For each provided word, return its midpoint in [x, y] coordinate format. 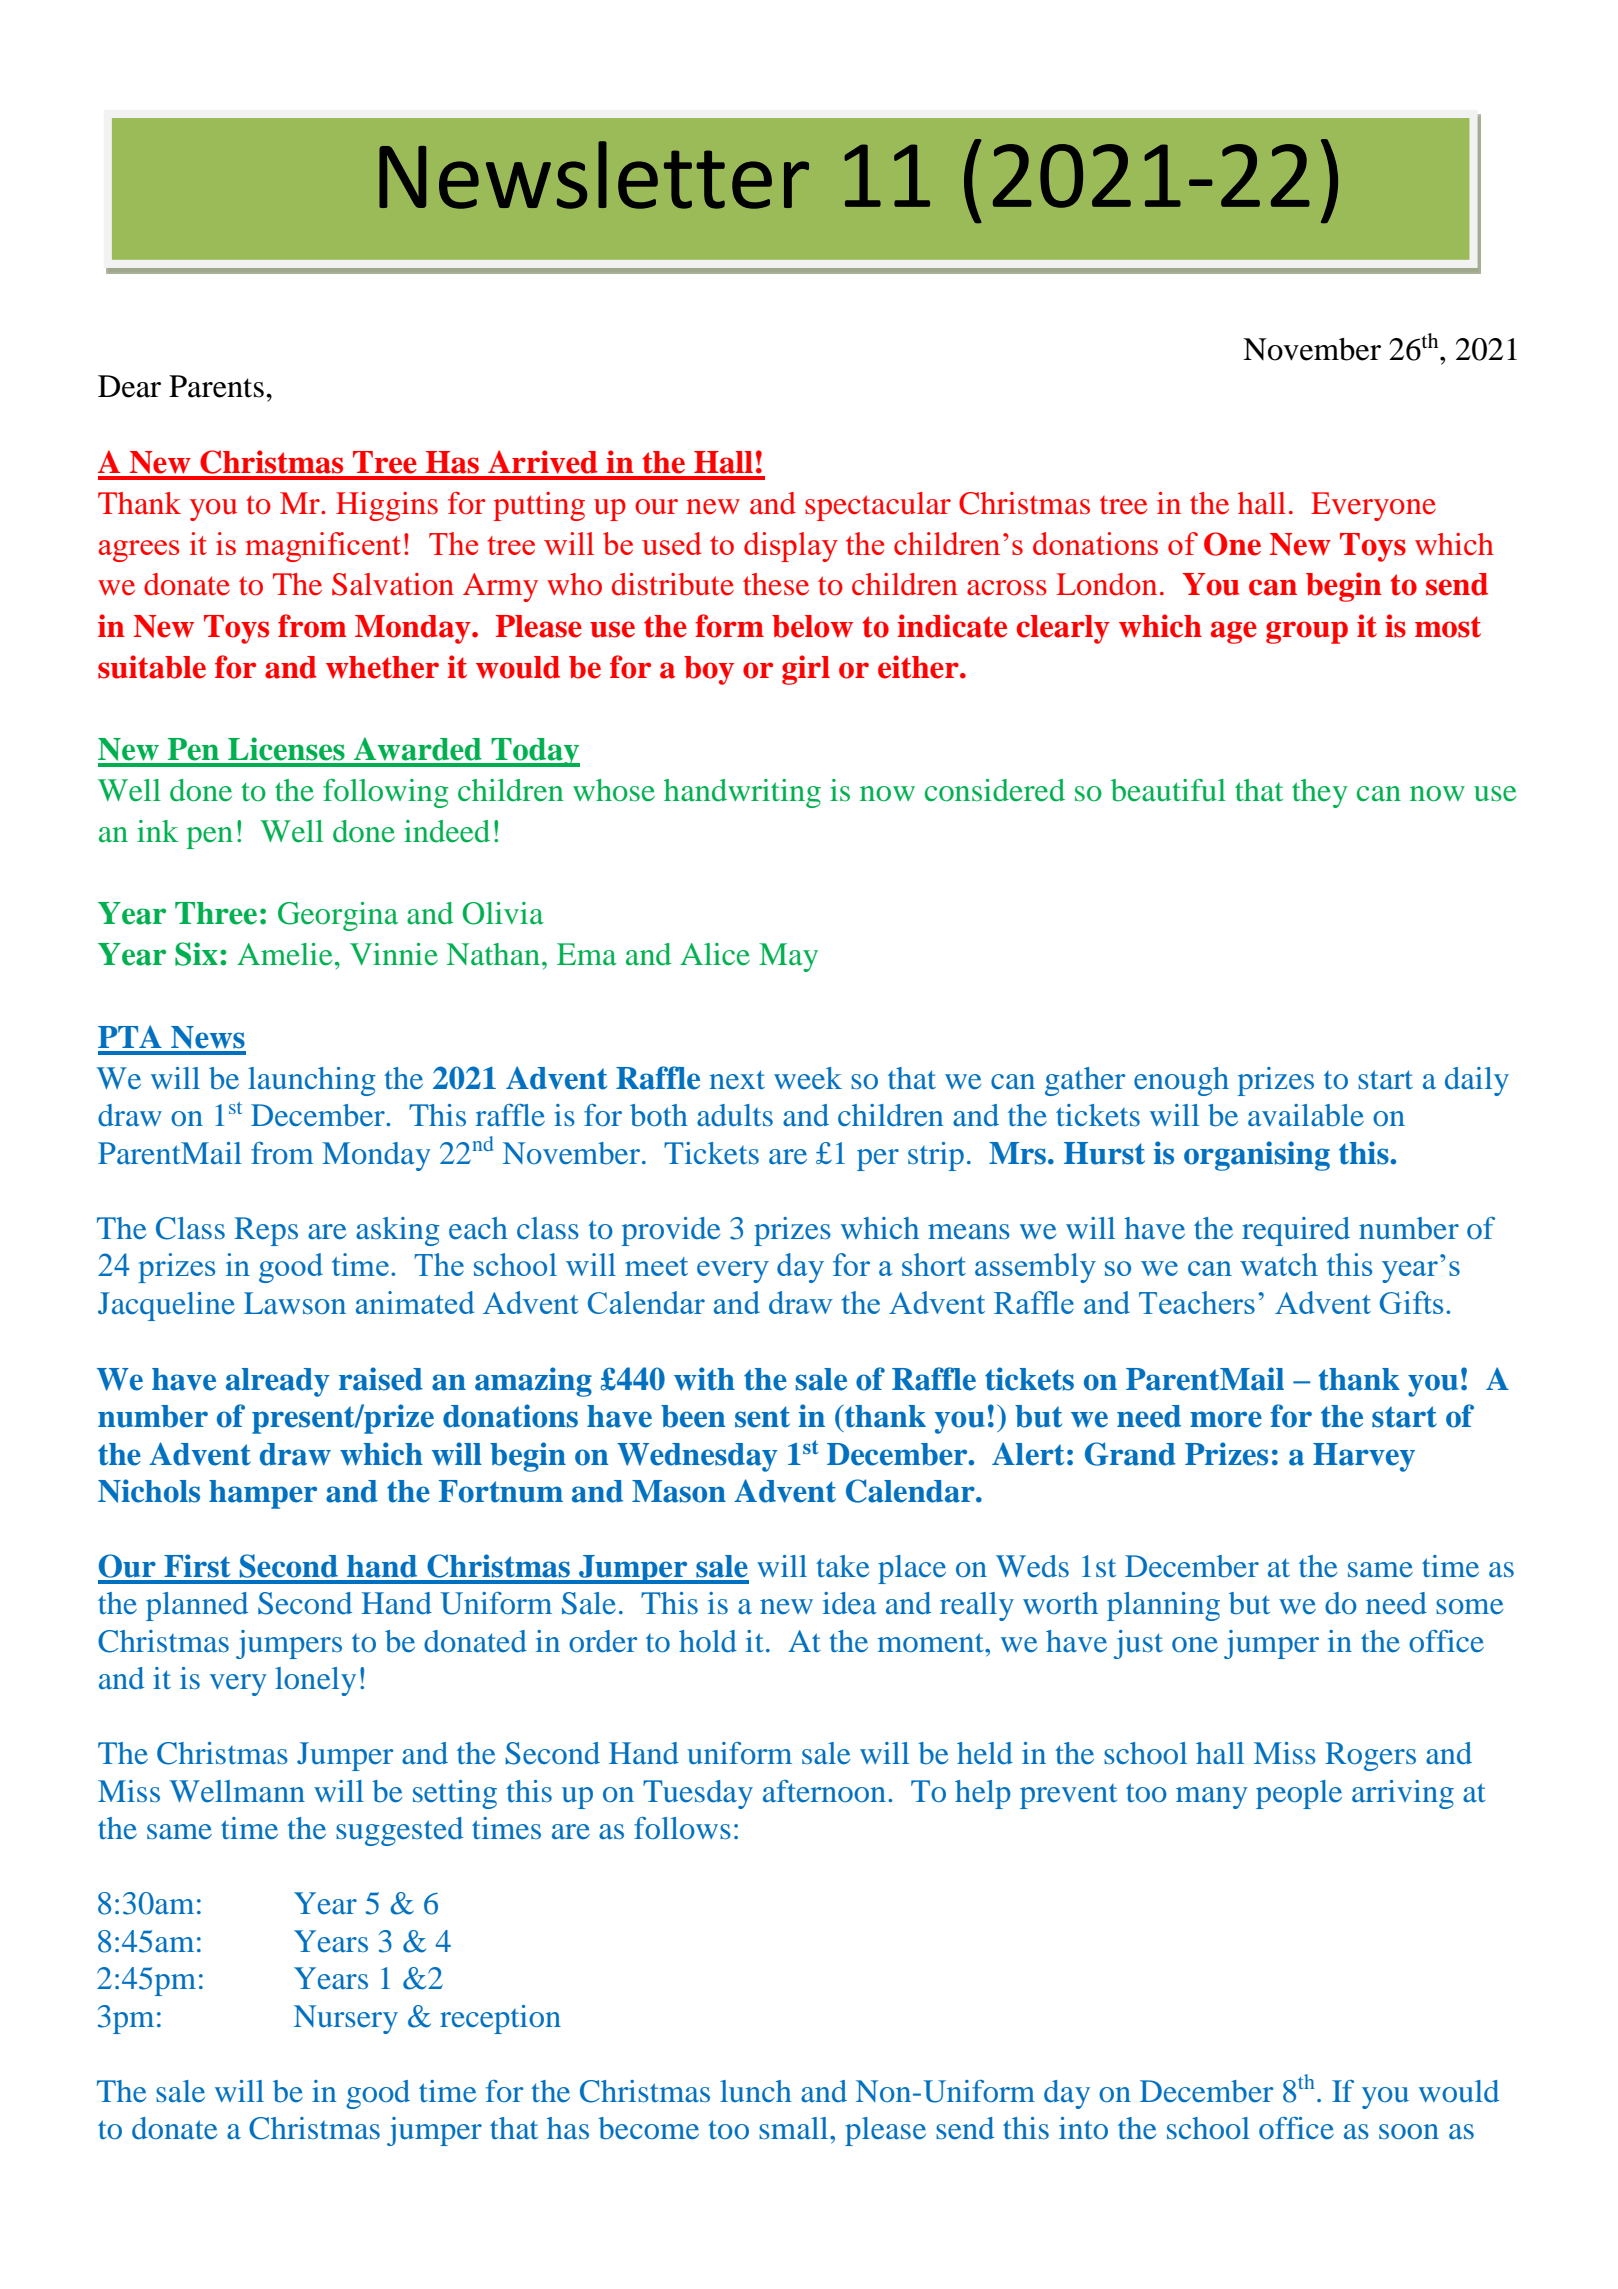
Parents [216, 386]
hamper [263, 1494]
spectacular [878, 506]
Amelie [285, 954]
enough [1181, 1081]
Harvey [1364, 1457]
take [843, 1566]
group [1307, 632]
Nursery [346, 2019]
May [788, 957]
